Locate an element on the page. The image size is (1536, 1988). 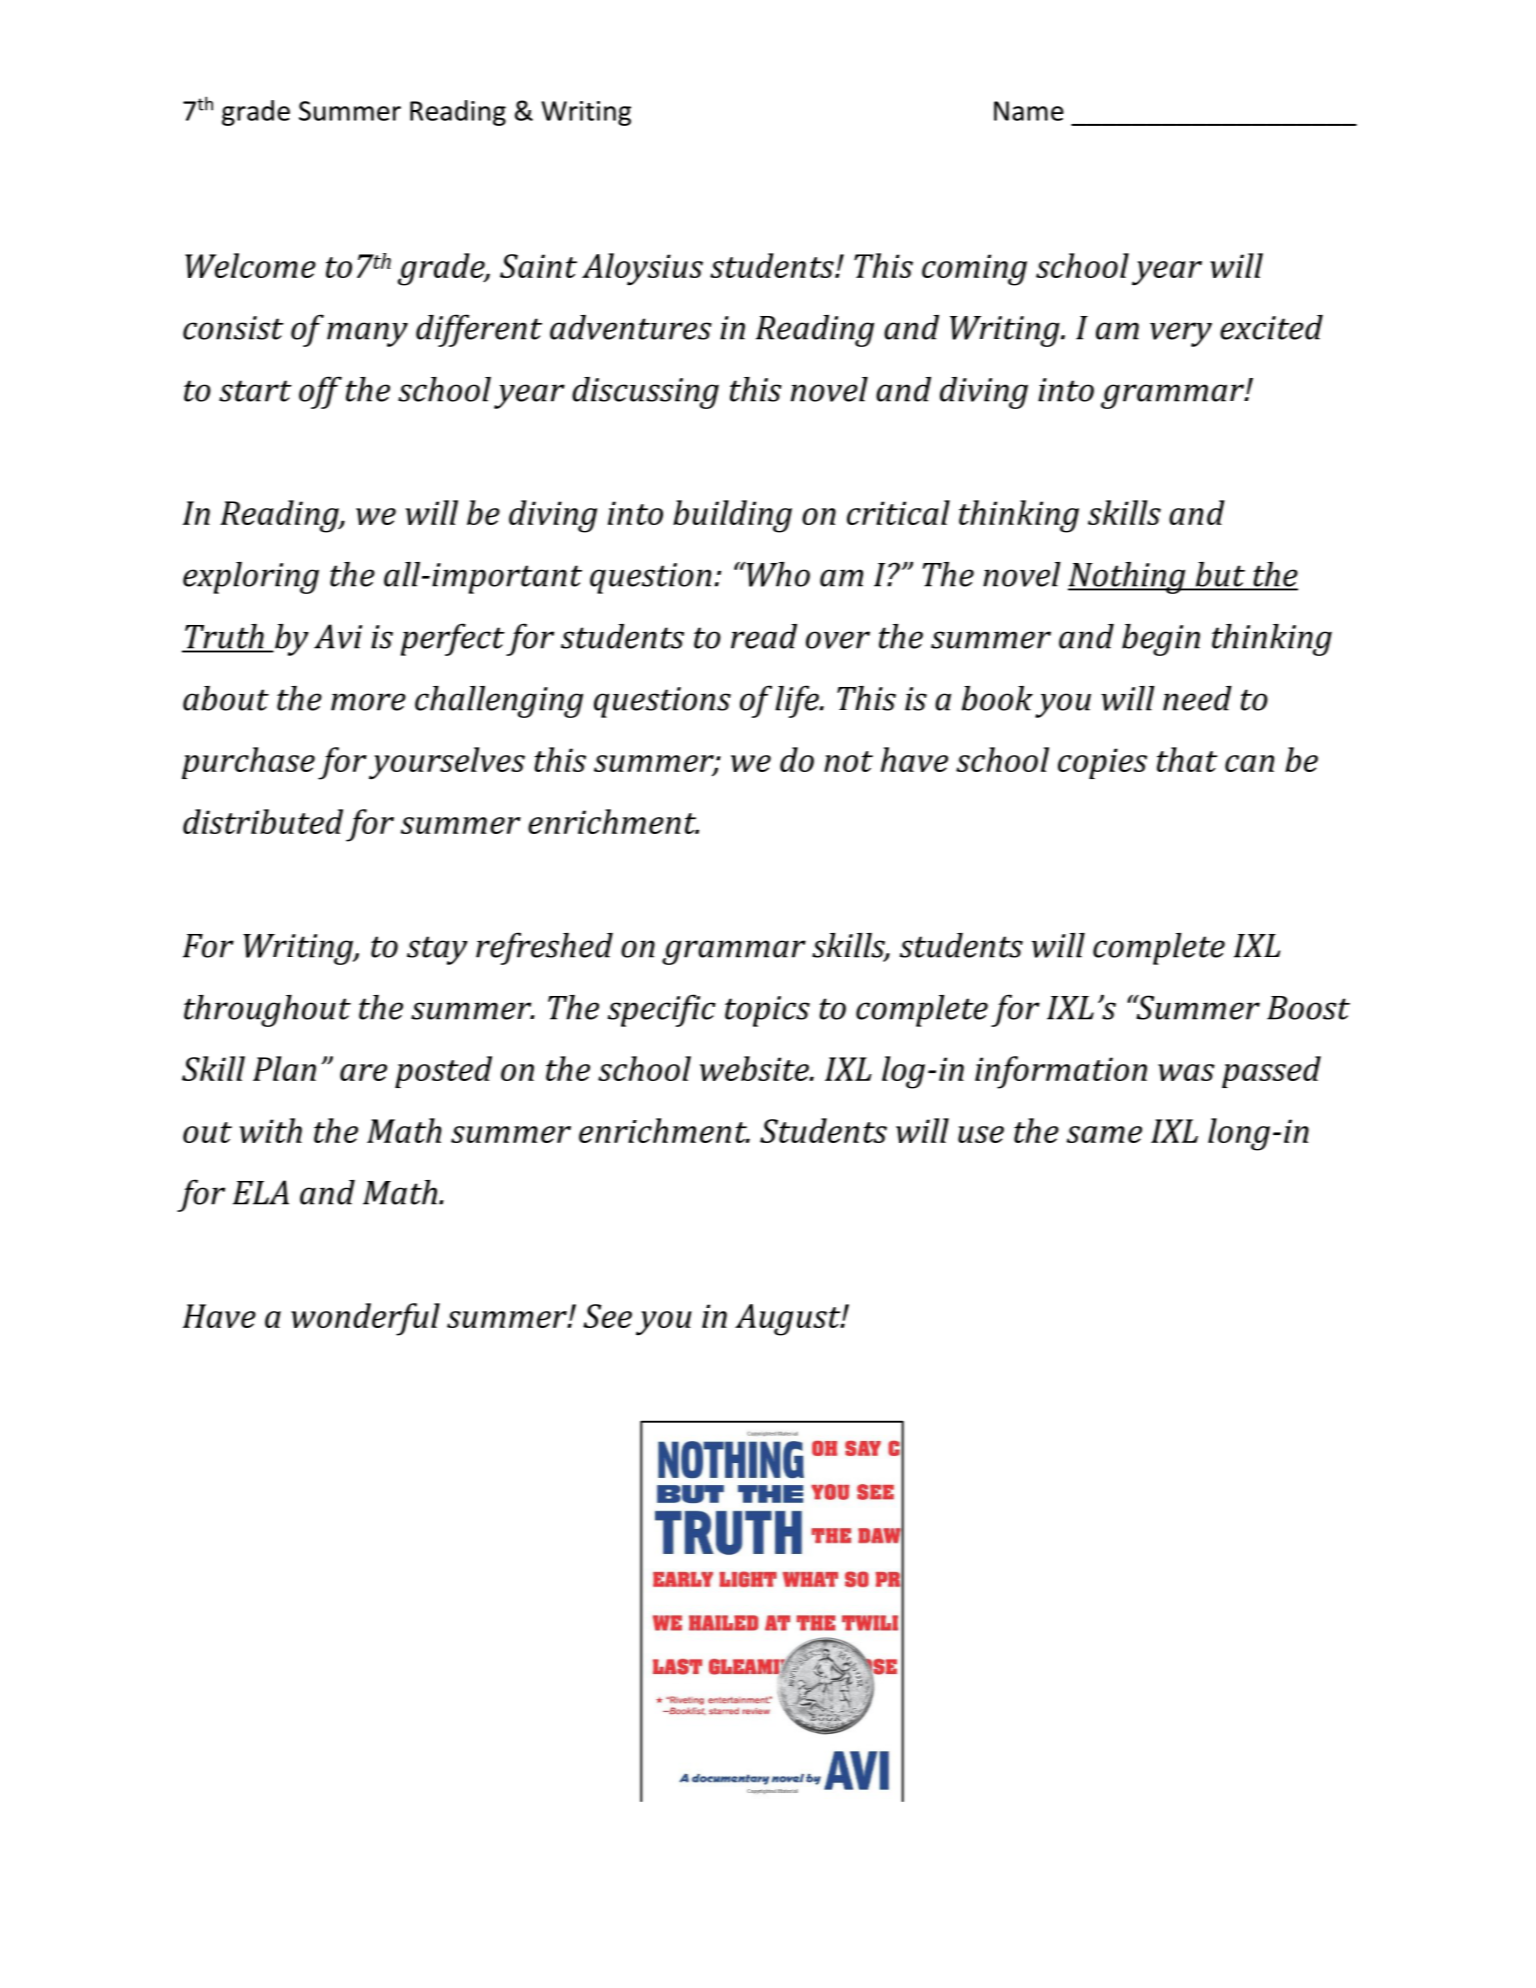
Boost is located at coordinates (1308, 1008).
